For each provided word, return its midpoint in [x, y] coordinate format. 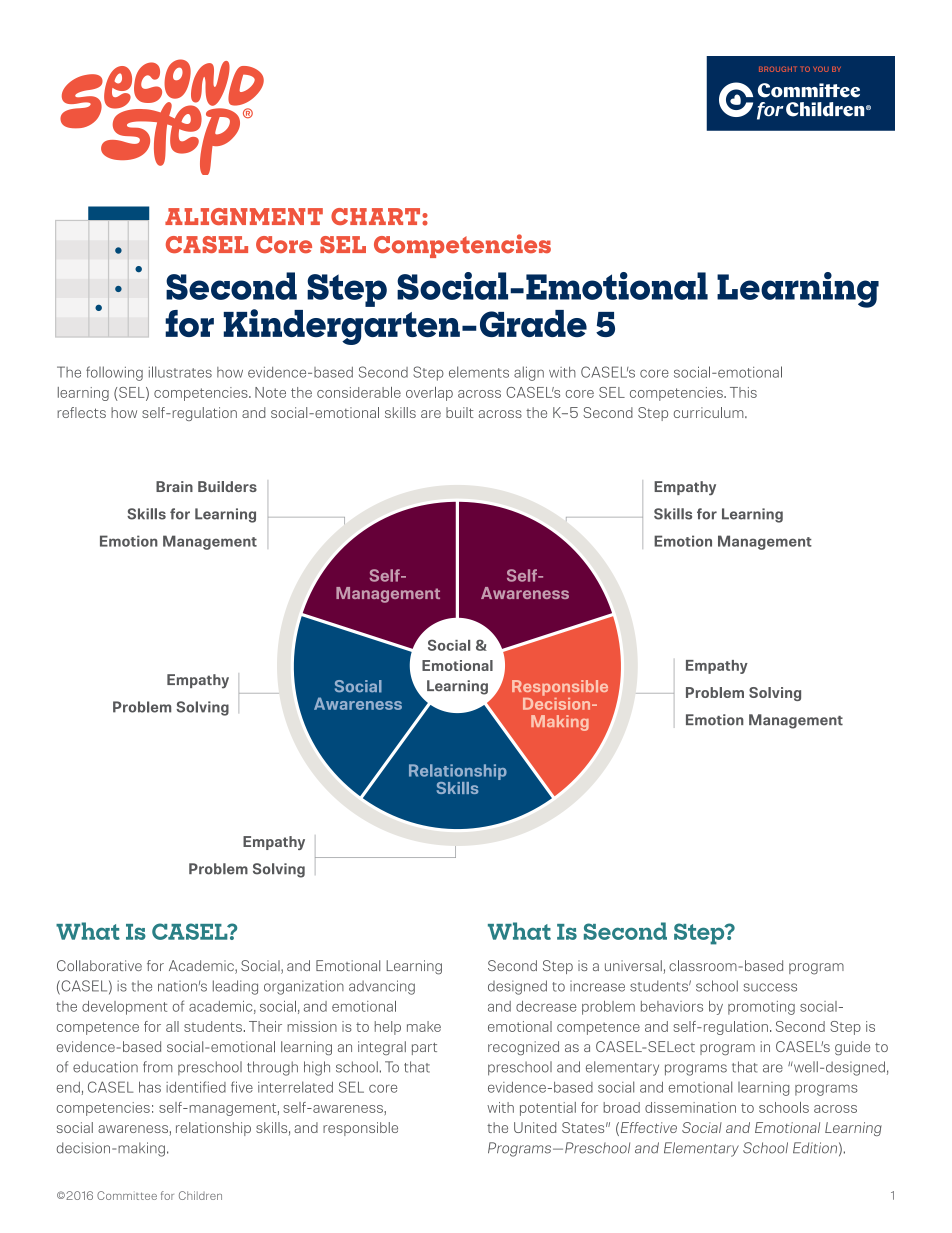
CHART [377, 216]
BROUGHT [778, 69]
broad [622, 1107]
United [535, 1127]
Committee [127, 1195]
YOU [821, 69]
